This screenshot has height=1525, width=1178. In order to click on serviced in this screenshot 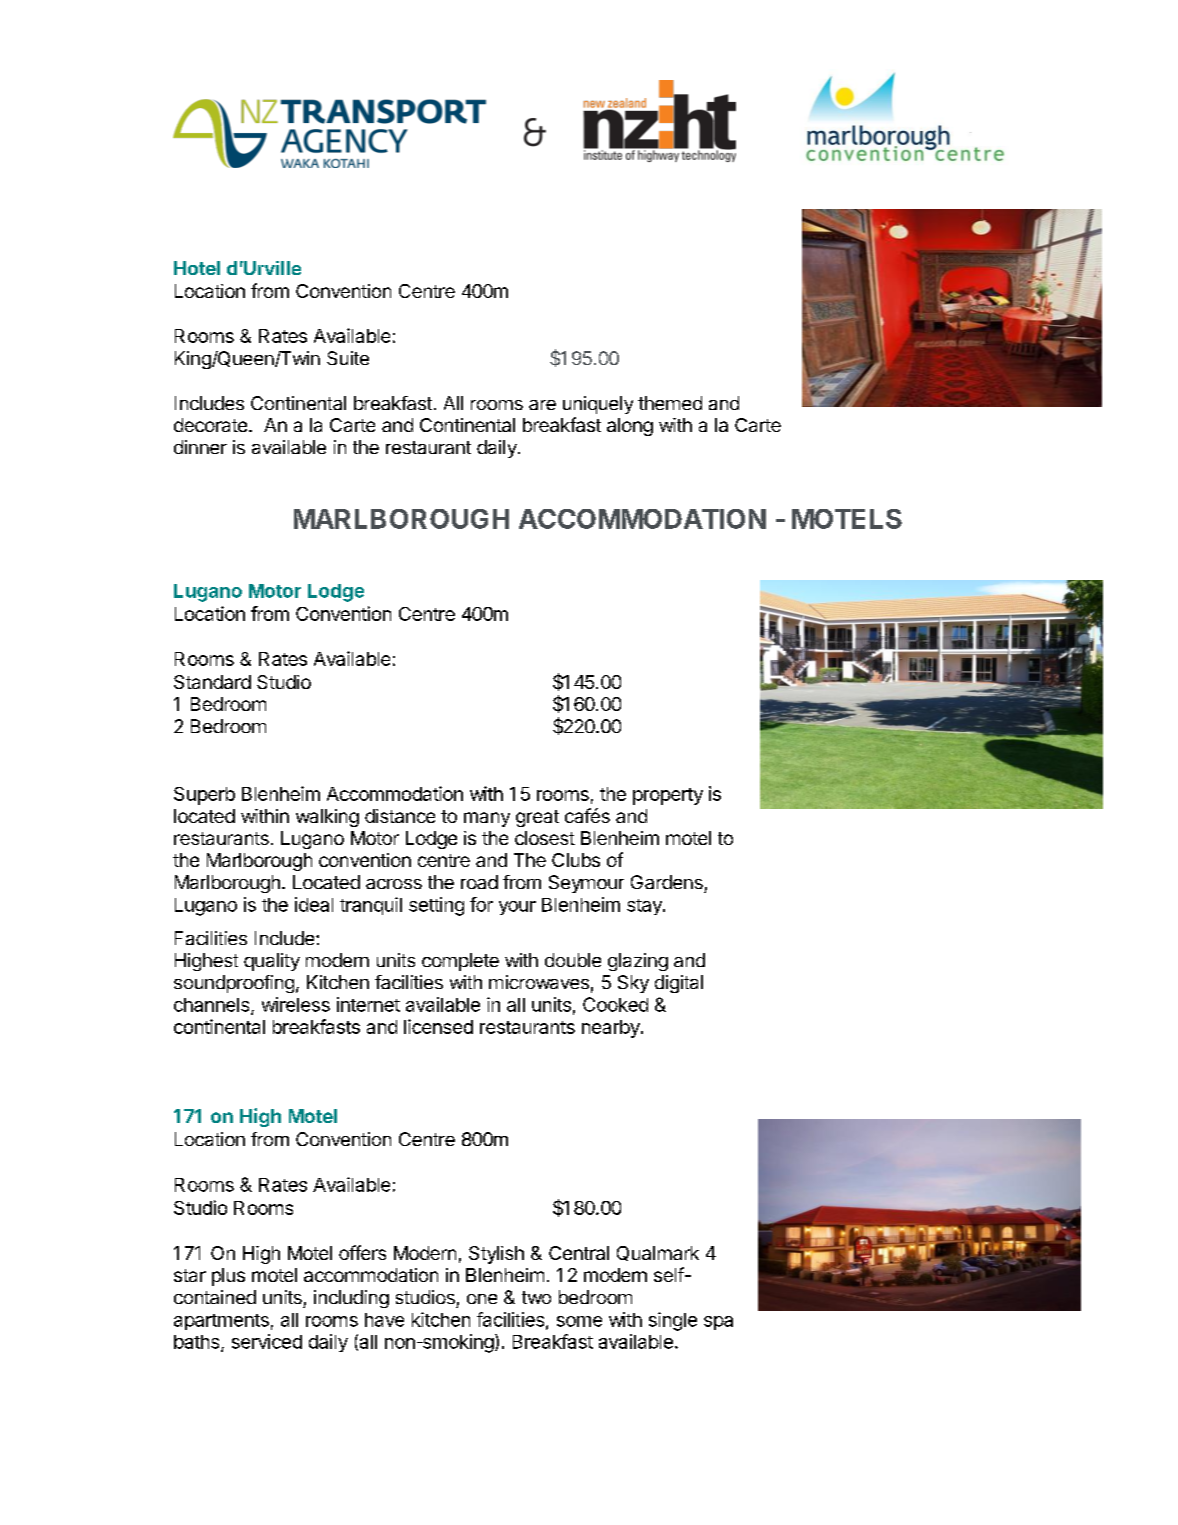, I will do `click(267, 1341)`.
